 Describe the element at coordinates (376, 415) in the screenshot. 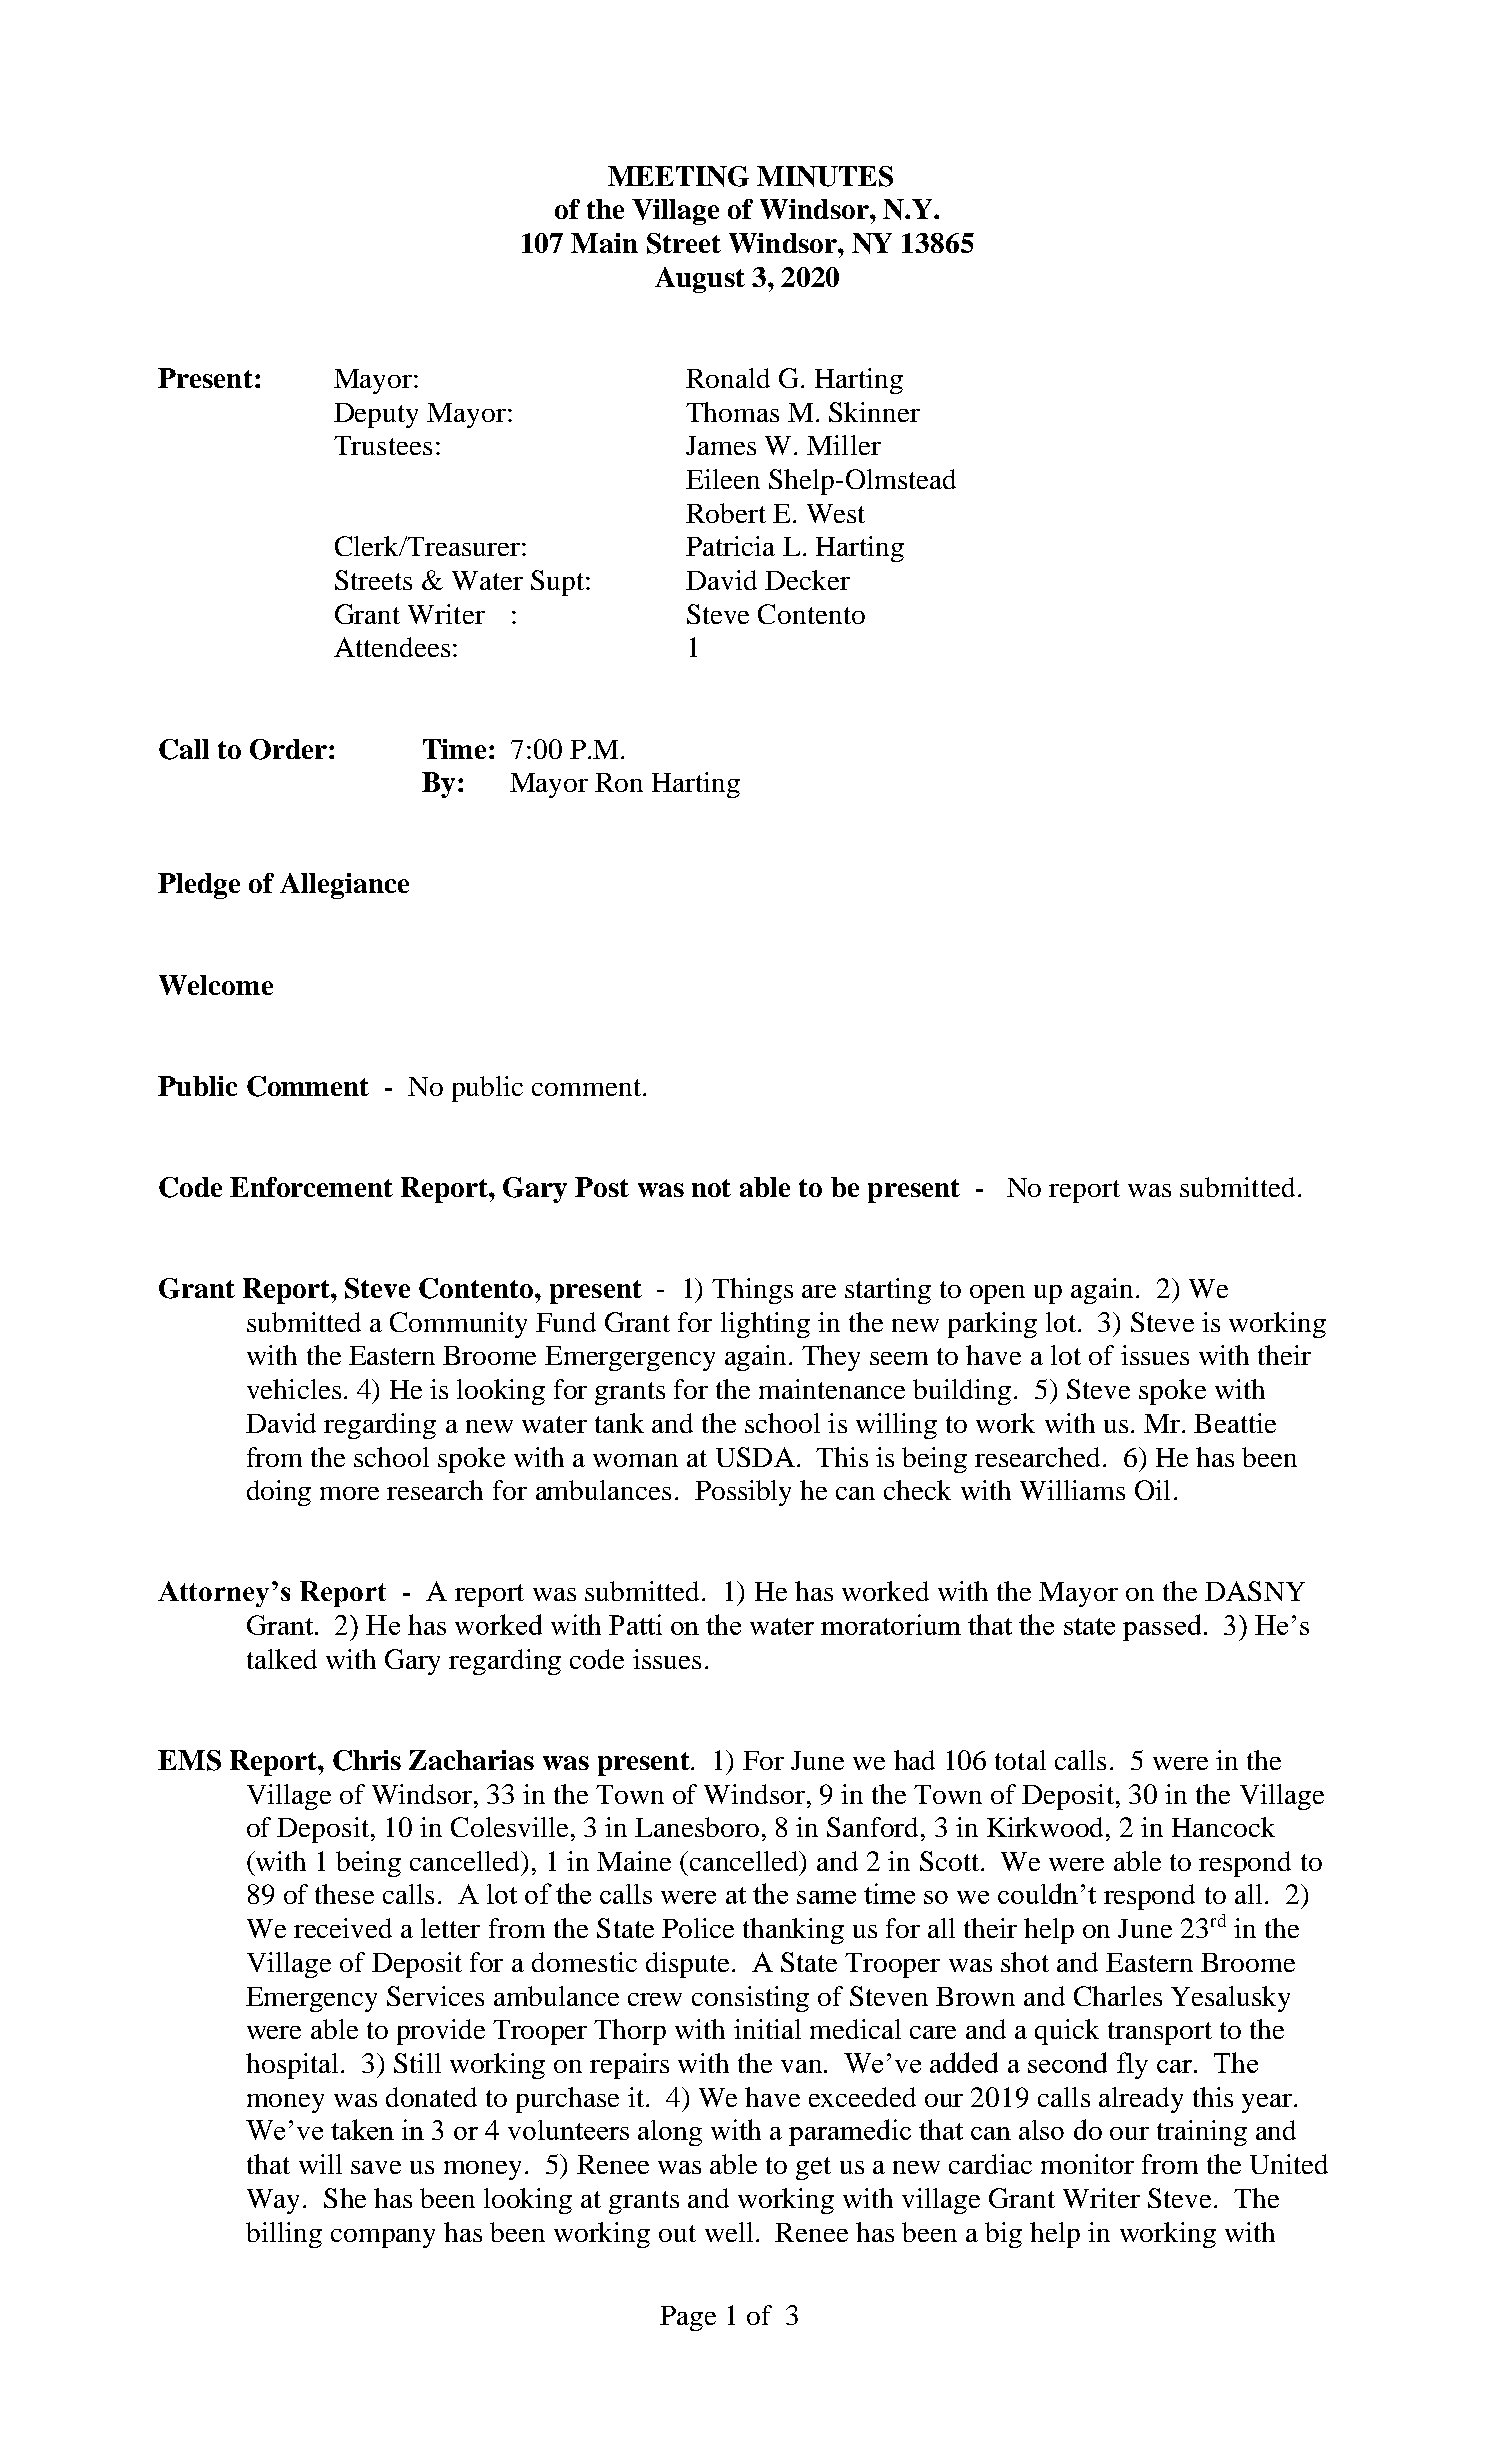

I see `Deputy` at that location.
